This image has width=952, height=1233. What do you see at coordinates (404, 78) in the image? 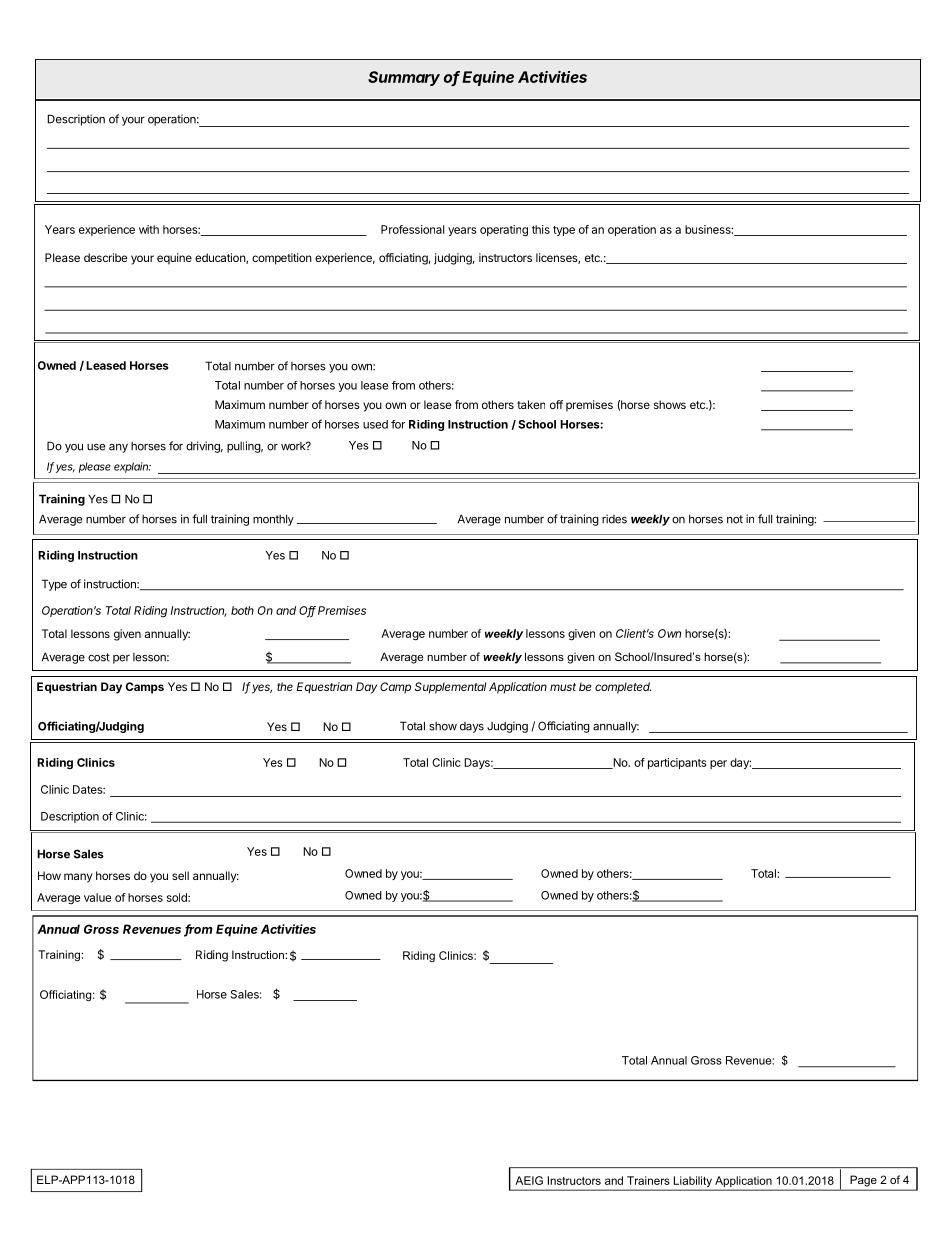
I see `Summary` at bounding box center [404, 78].
